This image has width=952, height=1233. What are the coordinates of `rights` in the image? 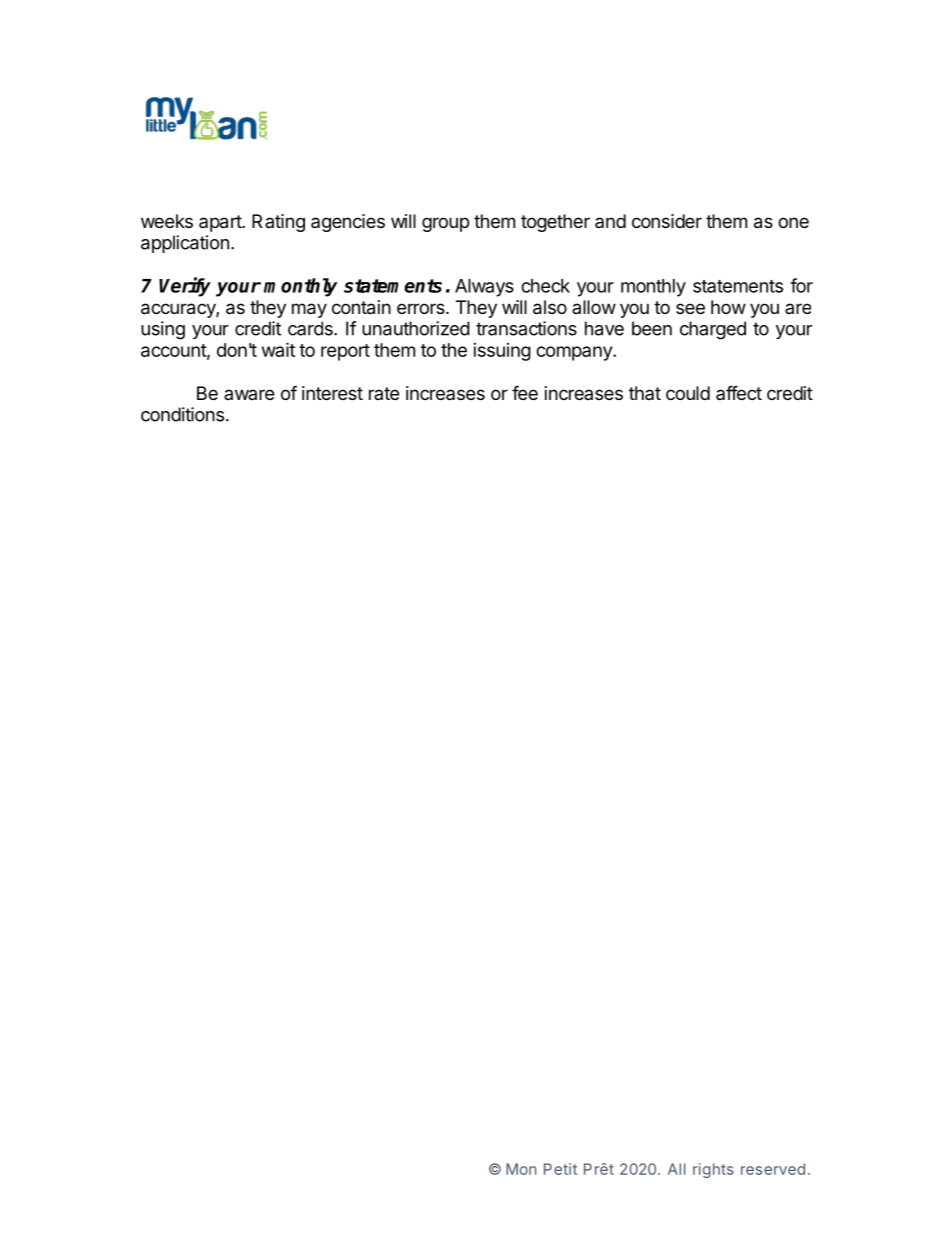 It's located at (713, 1170).
